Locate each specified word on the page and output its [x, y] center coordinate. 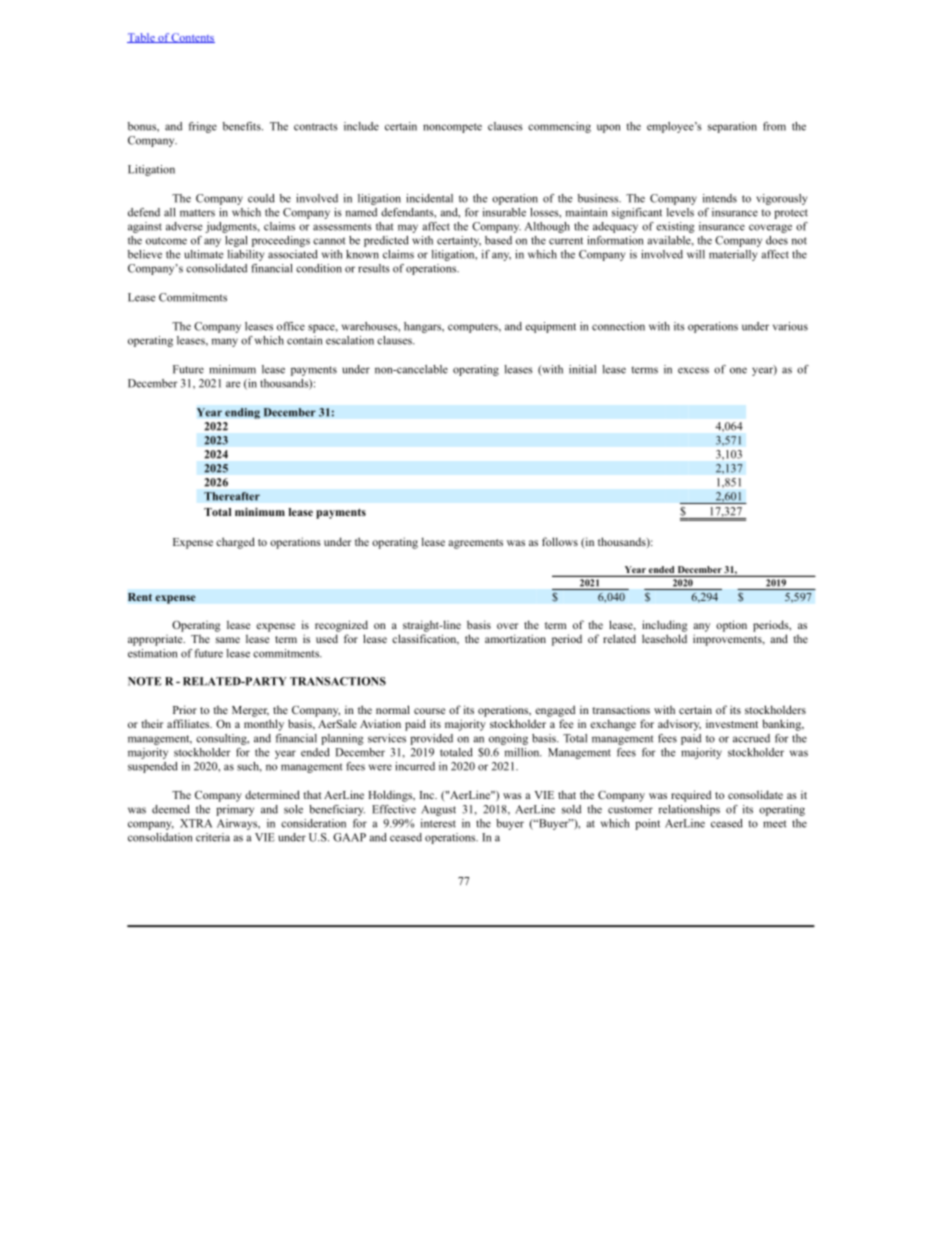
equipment [550, 327]
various [790, 326]
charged [235, 543]
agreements [475, 544]
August [438, 810]
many [225, 342]
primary [235, 810]
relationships [689, 810]
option [731, 626]
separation [732, 127]
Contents [192, 38]
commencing [559, 127]
